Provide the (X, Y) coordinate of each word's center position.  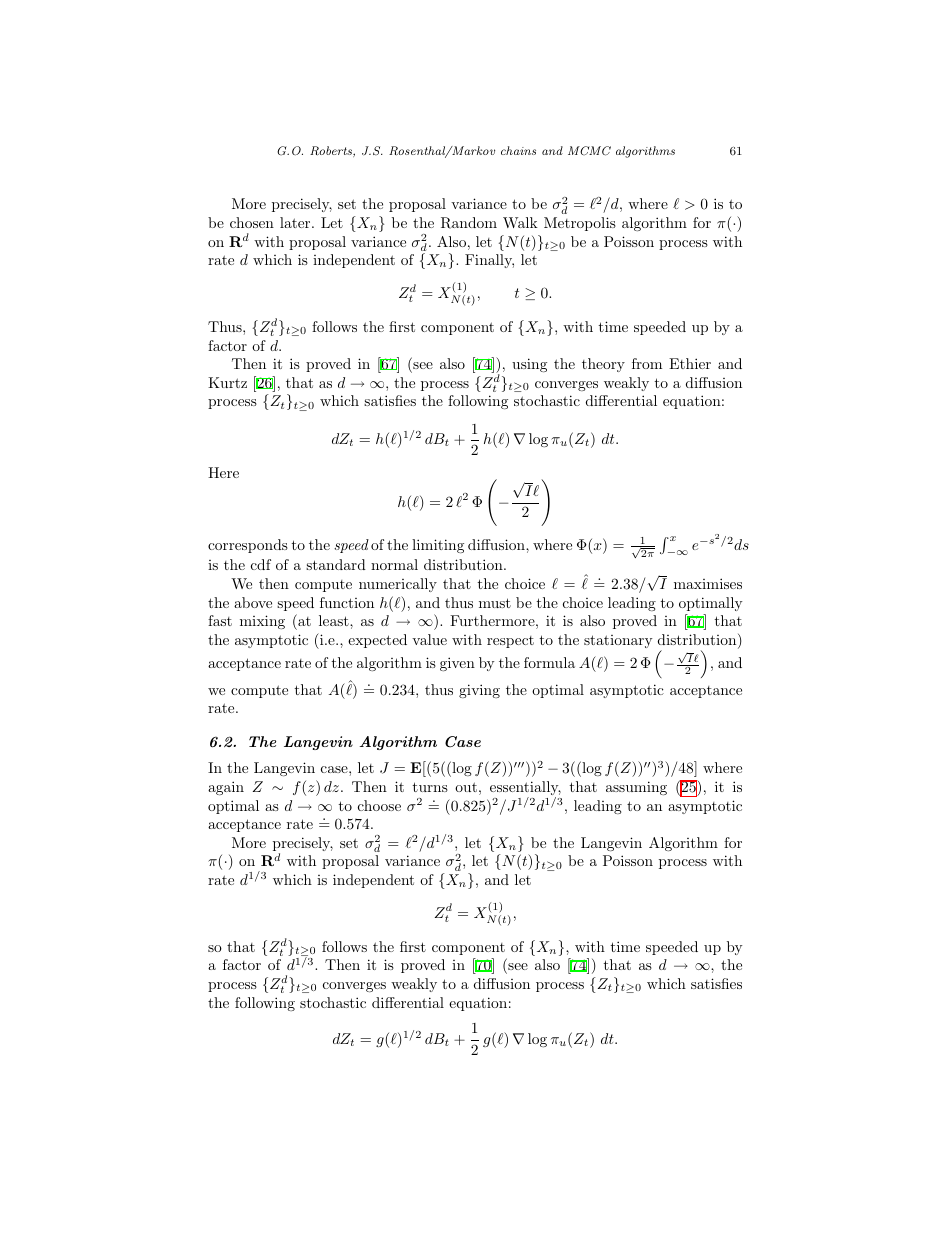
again (226, 788)
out (466, 787)
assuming (636, 788)
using (529, 365)
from (647, 363)
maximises (708, 583)
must (495, 603)
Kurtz (227, 382)
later (296, 222)
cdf (261, 564)
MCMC (589, 151)
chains (518, 150)
